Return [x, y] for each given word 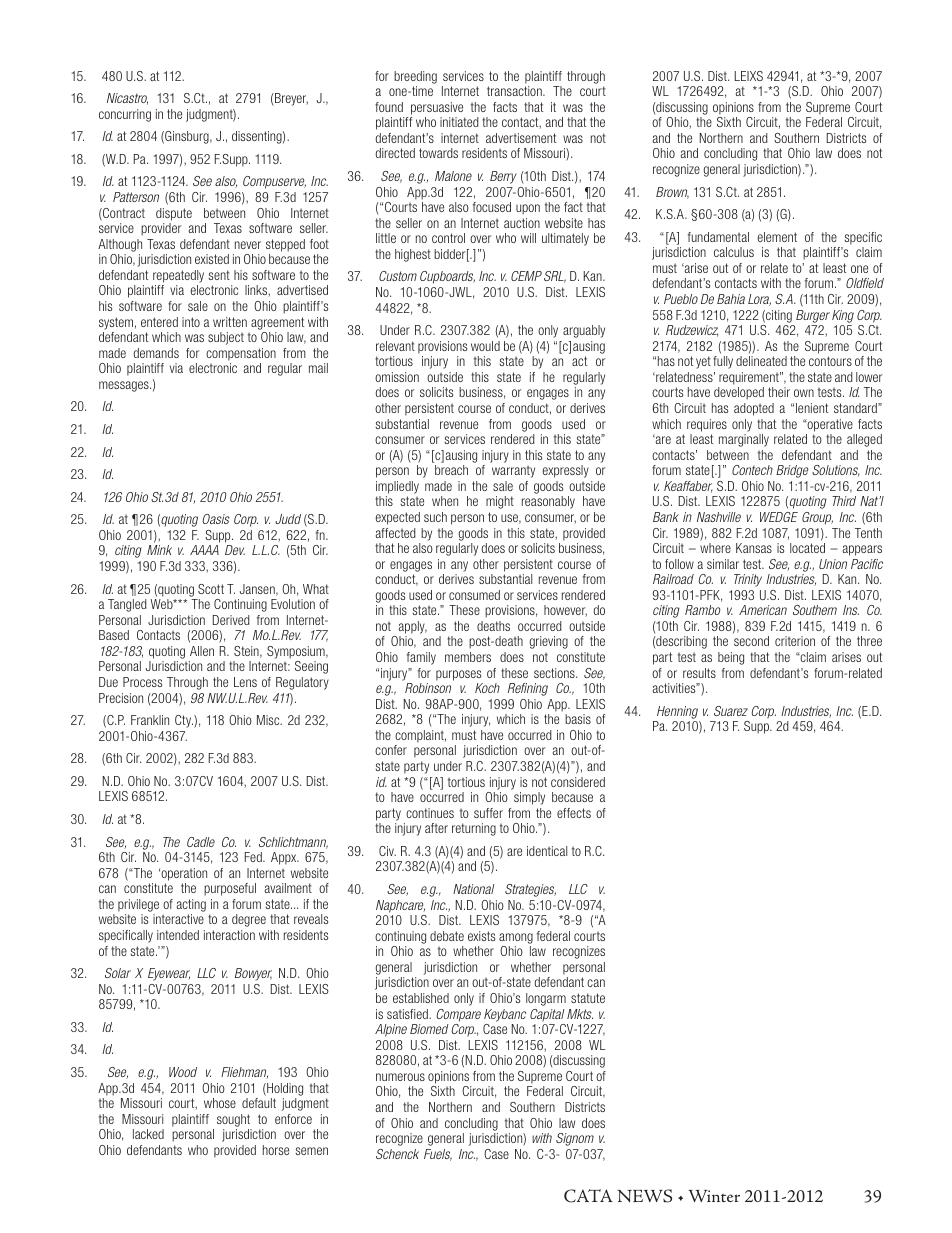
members [468, 657]
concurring [125, 115]
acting [191, 905]
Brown [672, 193]
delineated [761, 361]
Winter [714, 1196]
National [474, 889]
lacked [148, 1134]
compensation [241, 354]
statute [588, 998]
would [485, 346]
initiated [459, 122]
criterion [795, 641]
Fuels [438, 1155]
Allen [202, 651]
